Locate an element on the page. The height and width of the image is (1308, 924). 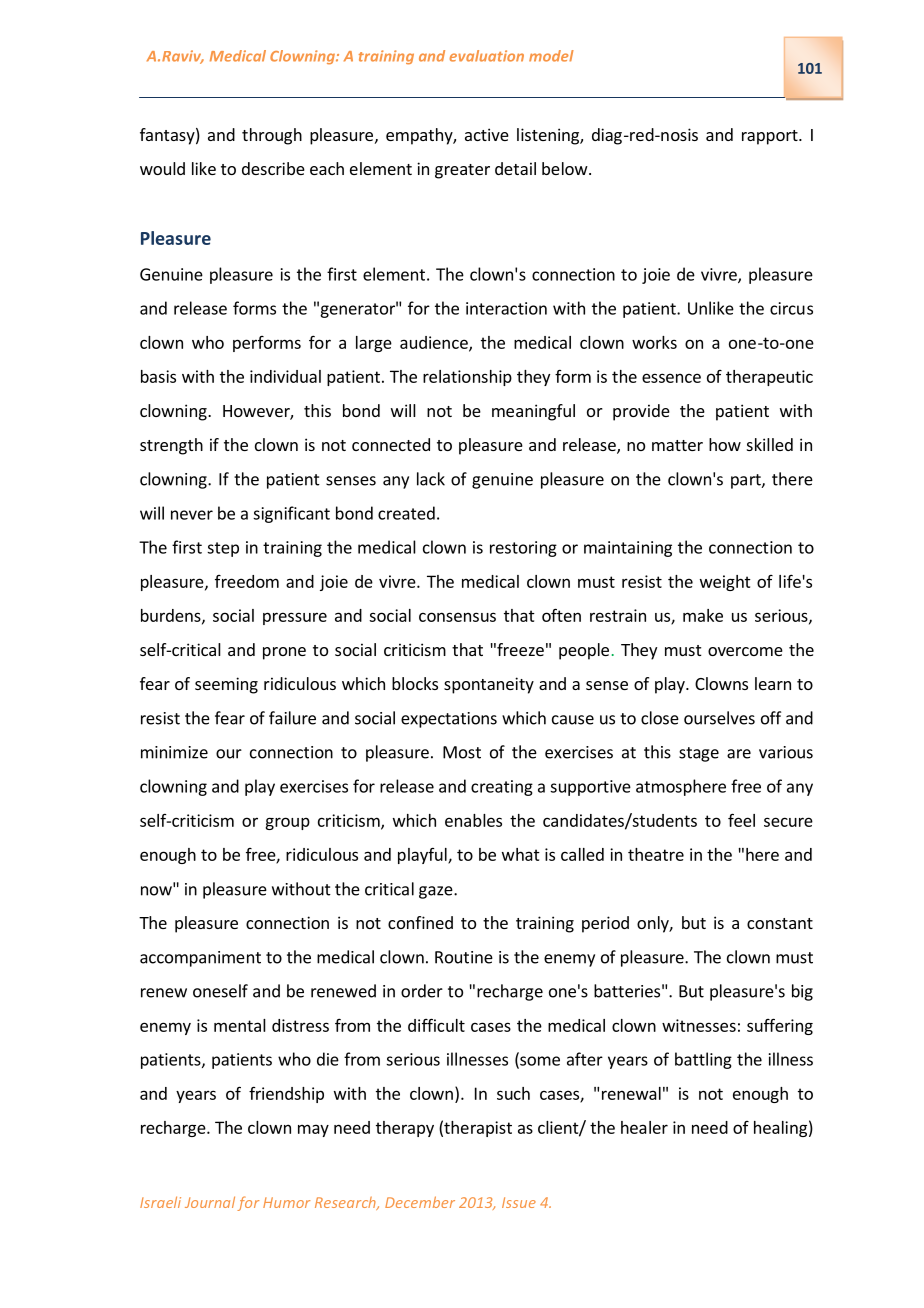
rapport is located at coordinates (771, 137).
